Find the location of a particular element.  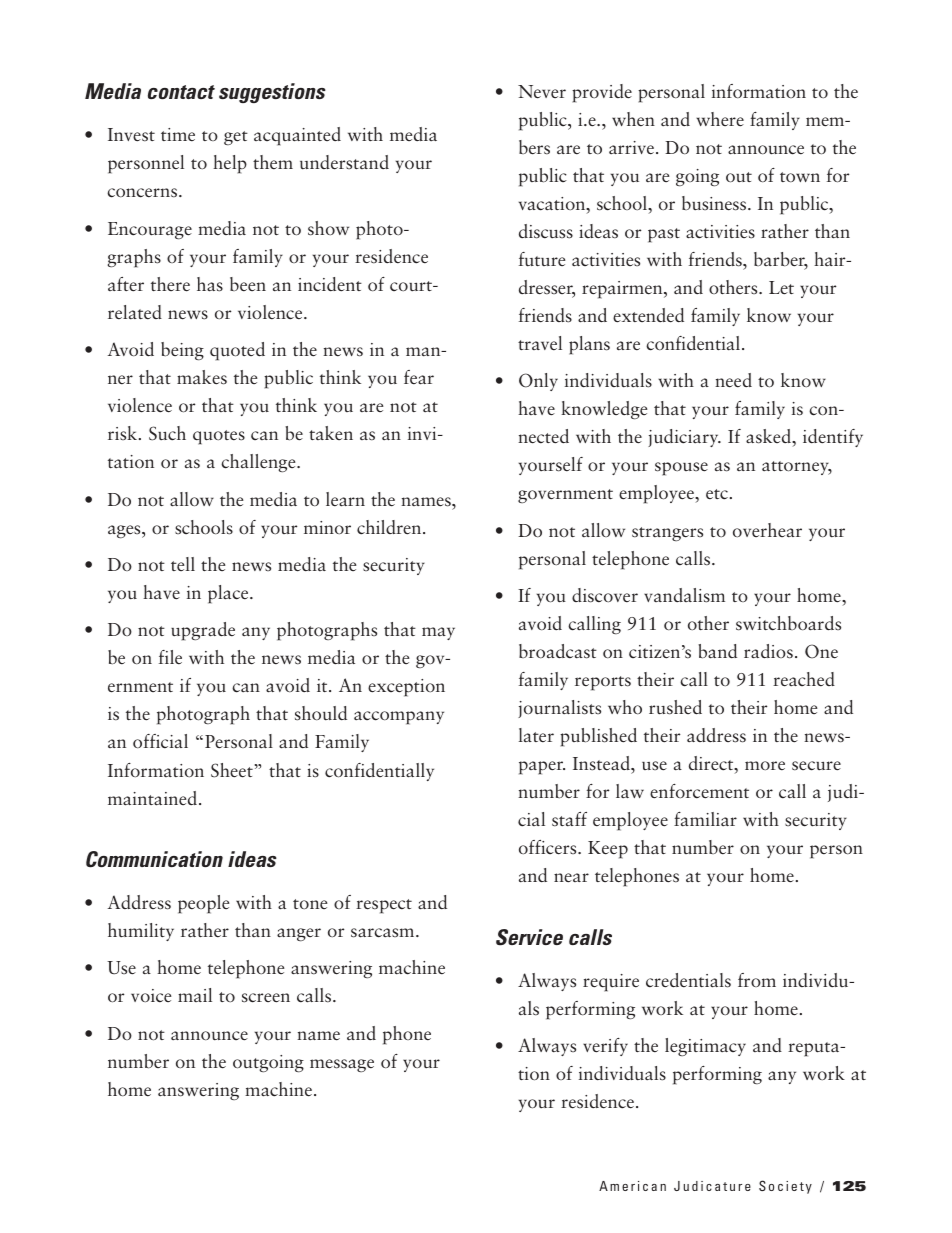

Never is located at coordinates (542, 92).
